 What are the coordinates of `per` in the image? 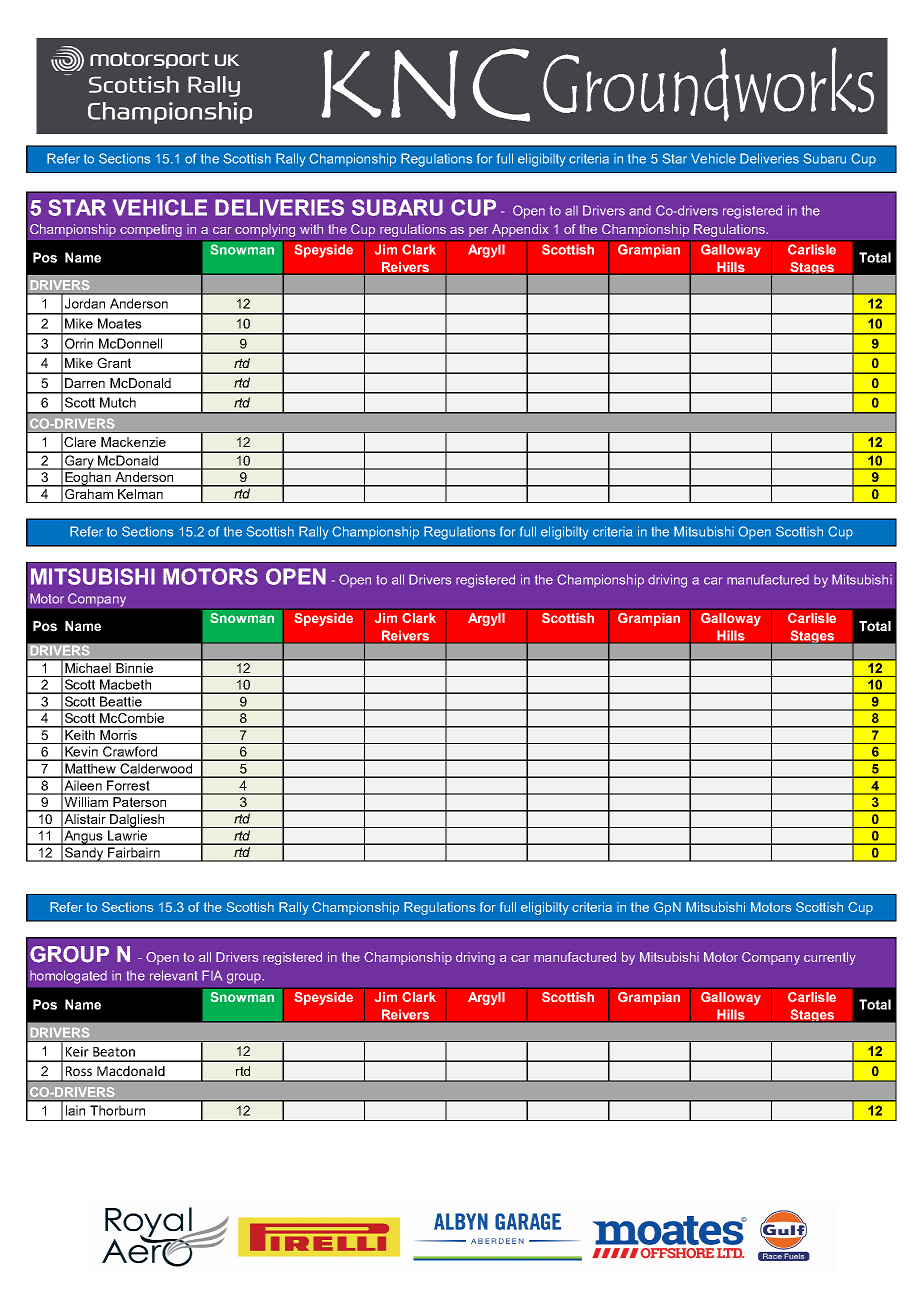 It's located at (478, 232).
